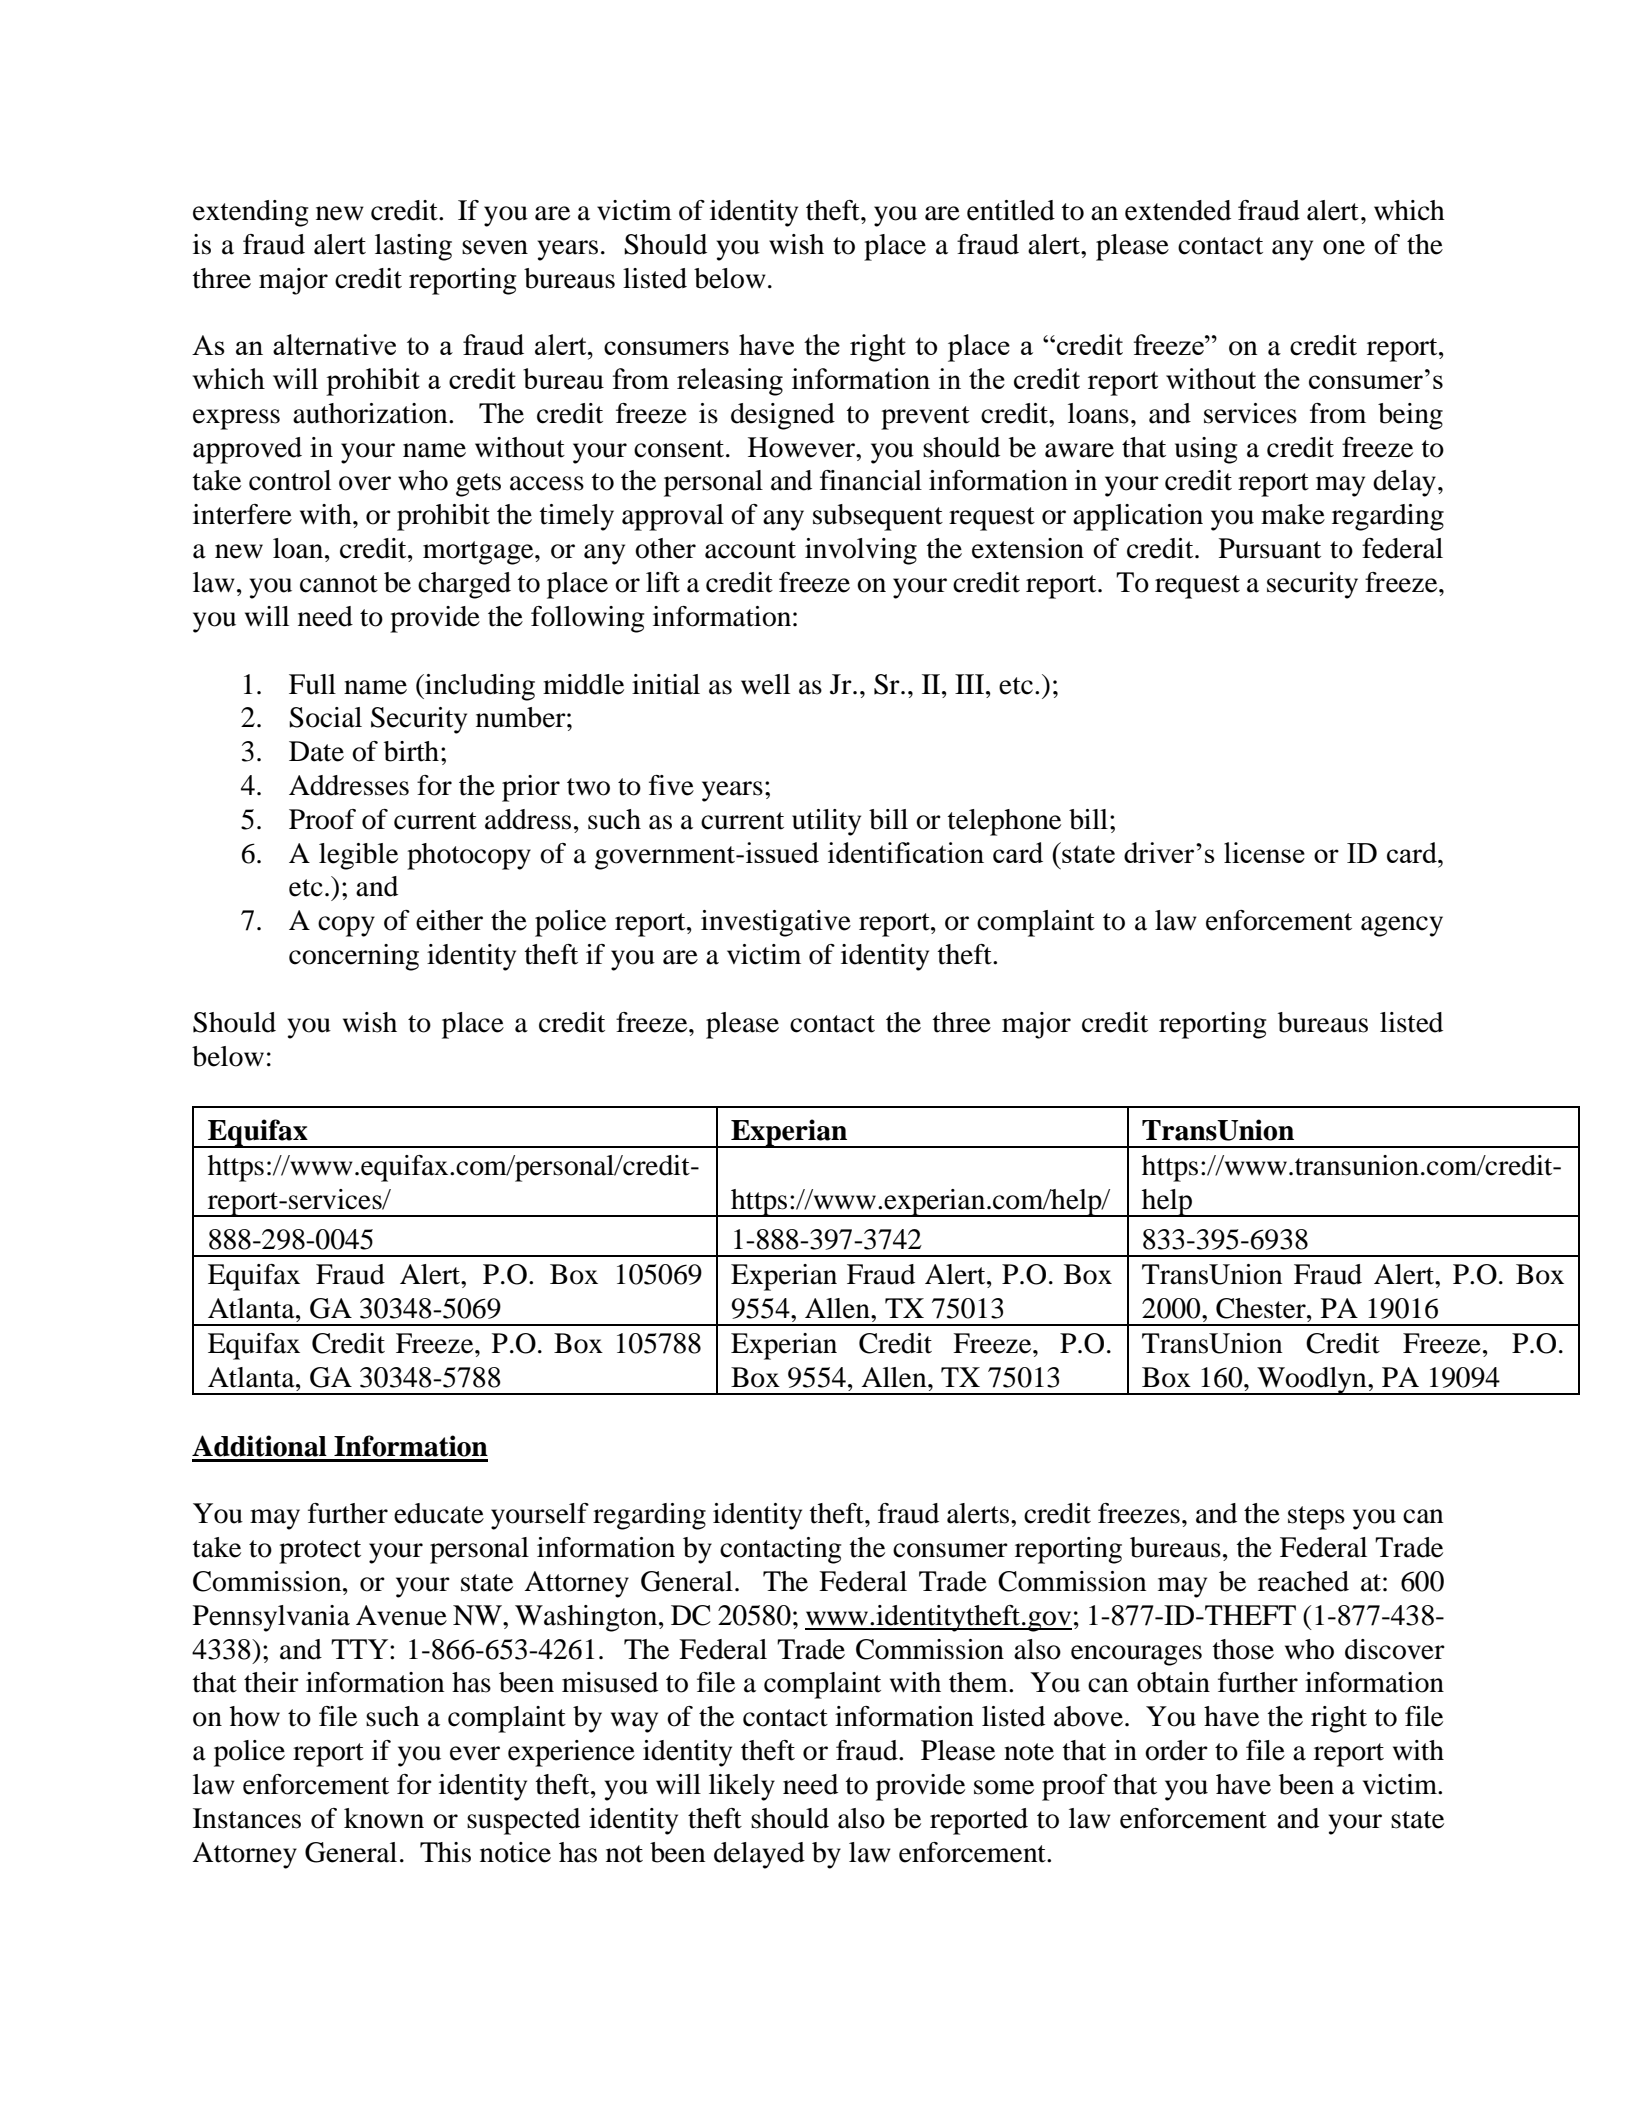  Describe the element at coordinates (413, 247) in the image. I see `lasting` at that location.
